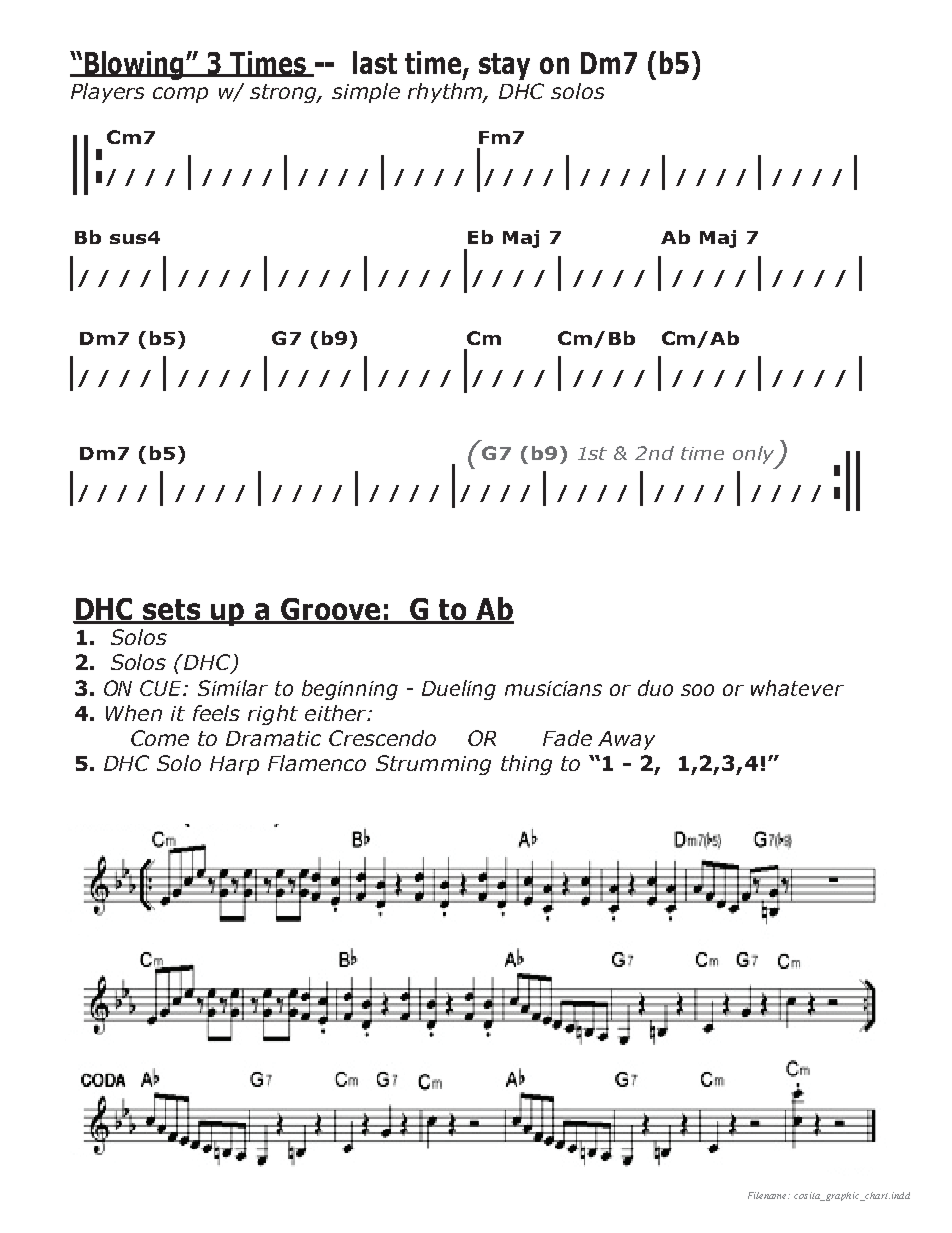 The width and height of the image is (952, 1233). What do you see at coordinates (375, 62) in the image?
I see `last` at bounding box center [375, 62].
